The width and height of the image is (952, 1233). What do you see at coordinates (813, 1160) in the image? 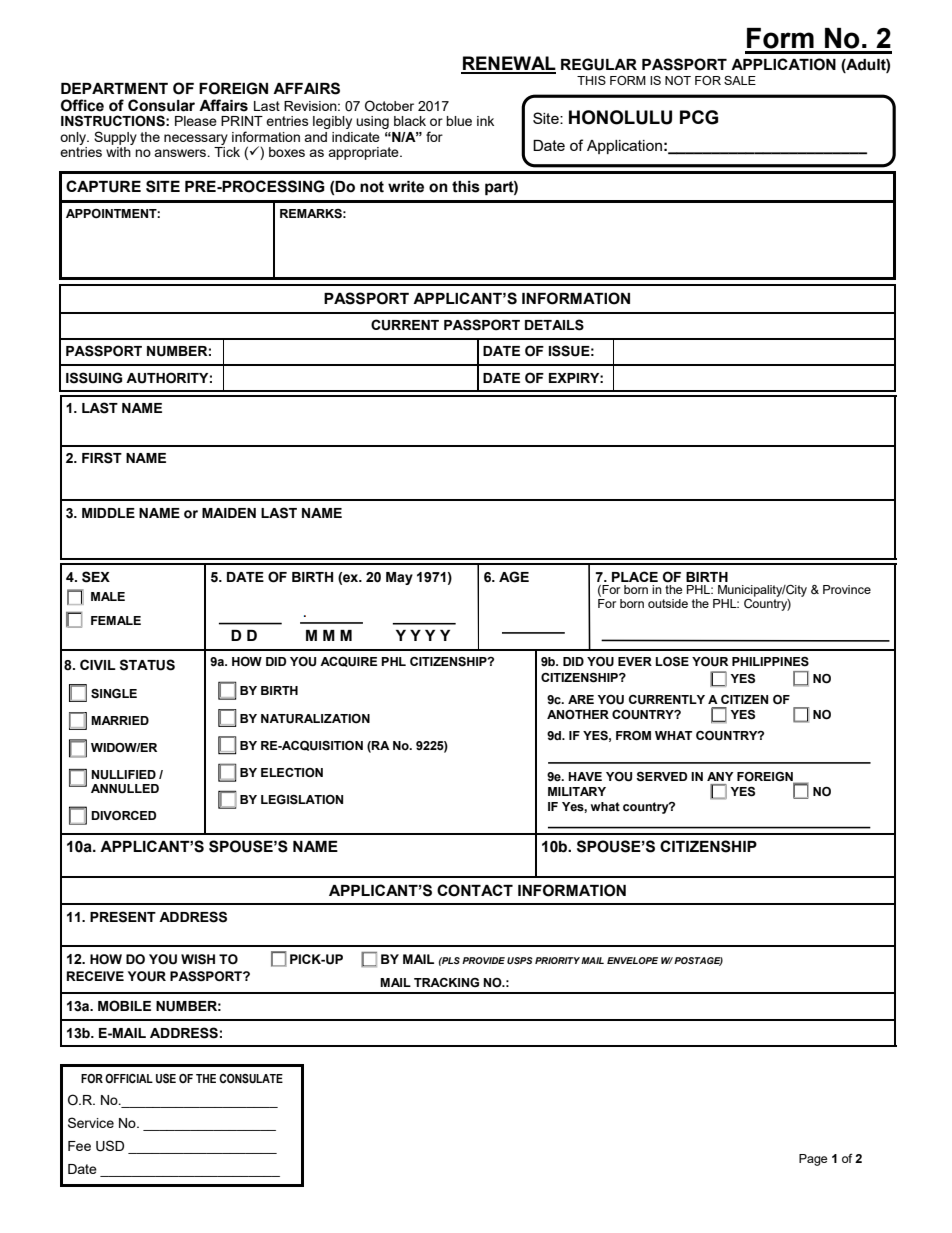
I see `Page` at bounding box center [813, 1160].
